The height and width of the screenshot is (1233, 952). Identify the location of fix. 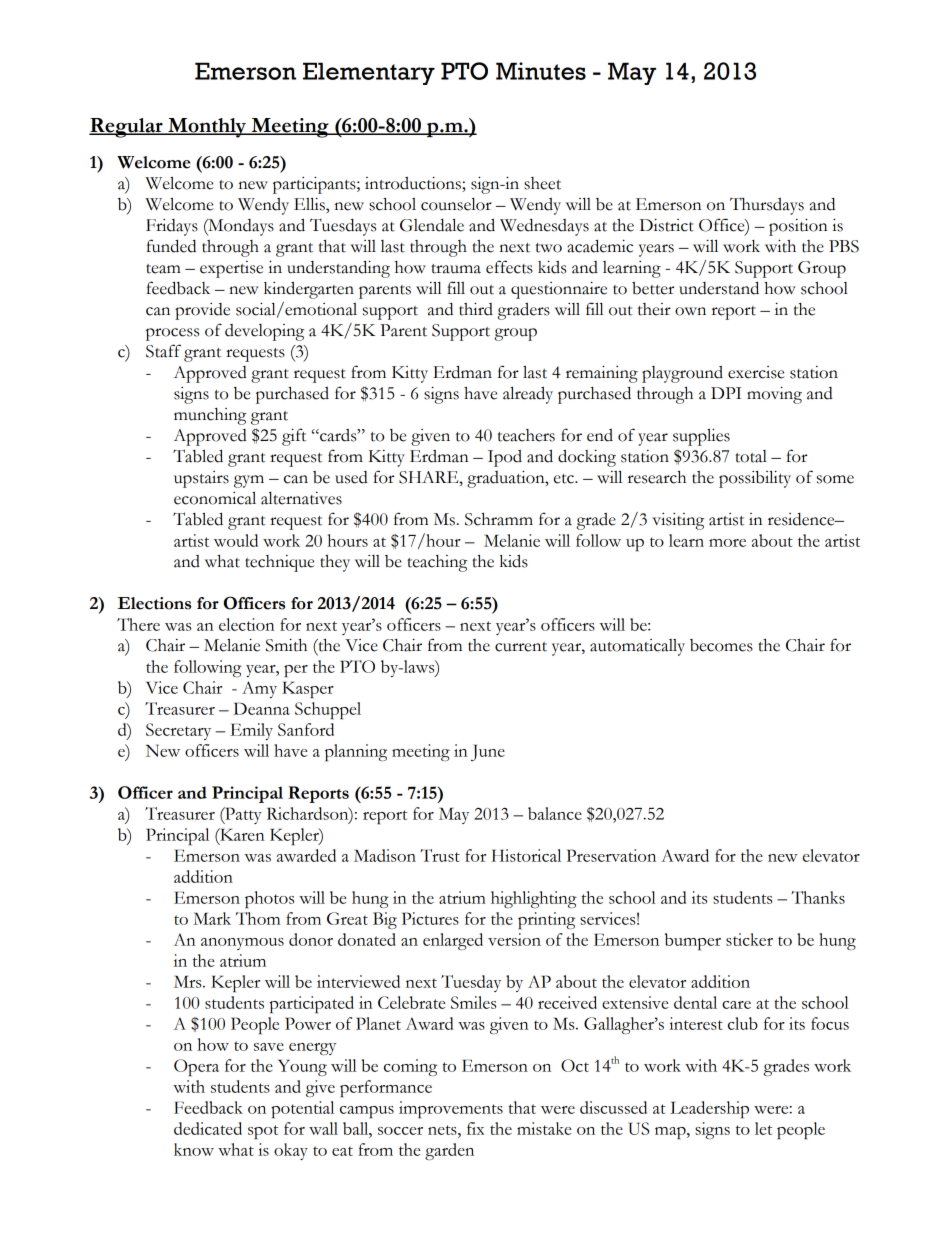
(475, 1128).
